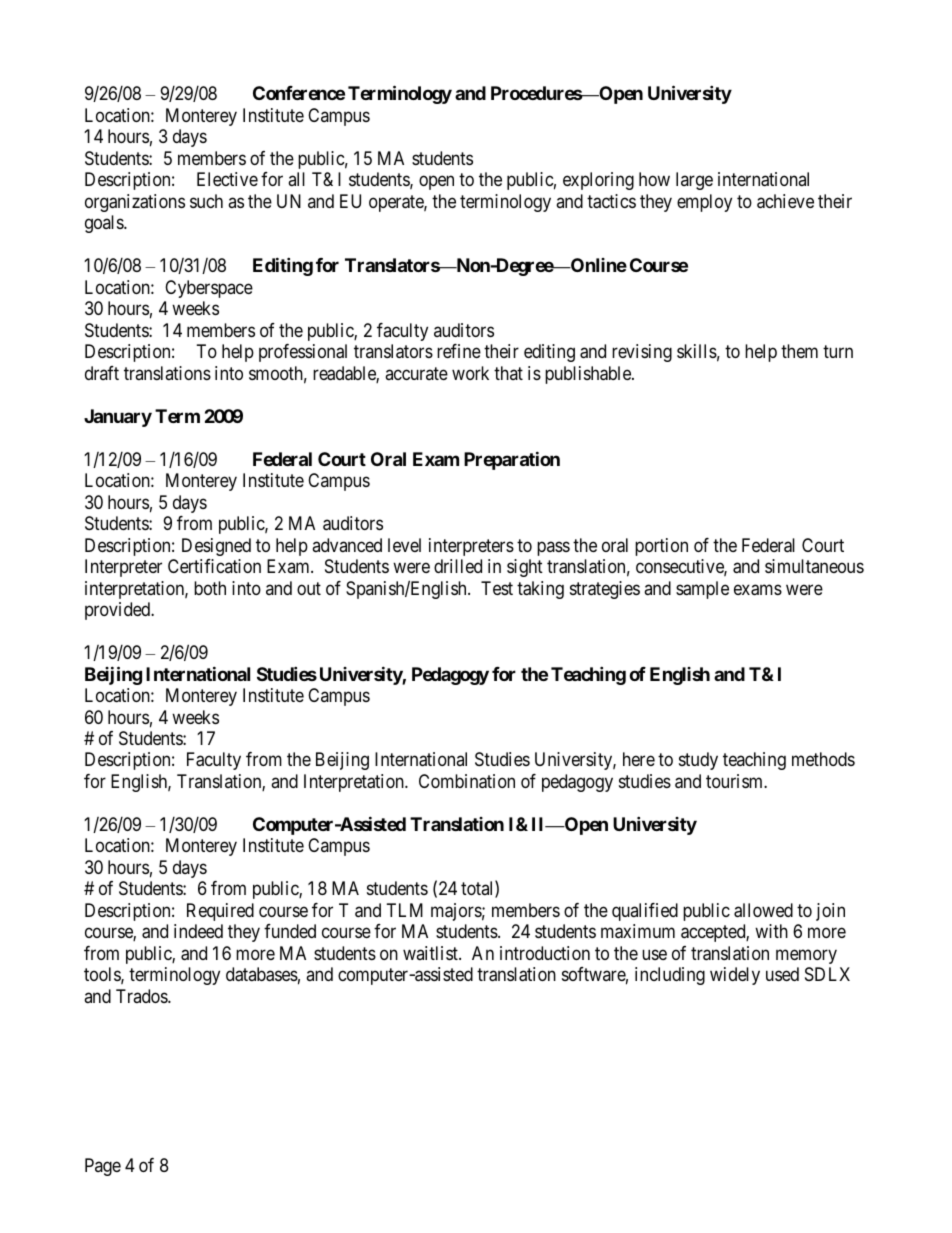 The image size is (952, 1233). I want to click on such, so click(206, 201).
